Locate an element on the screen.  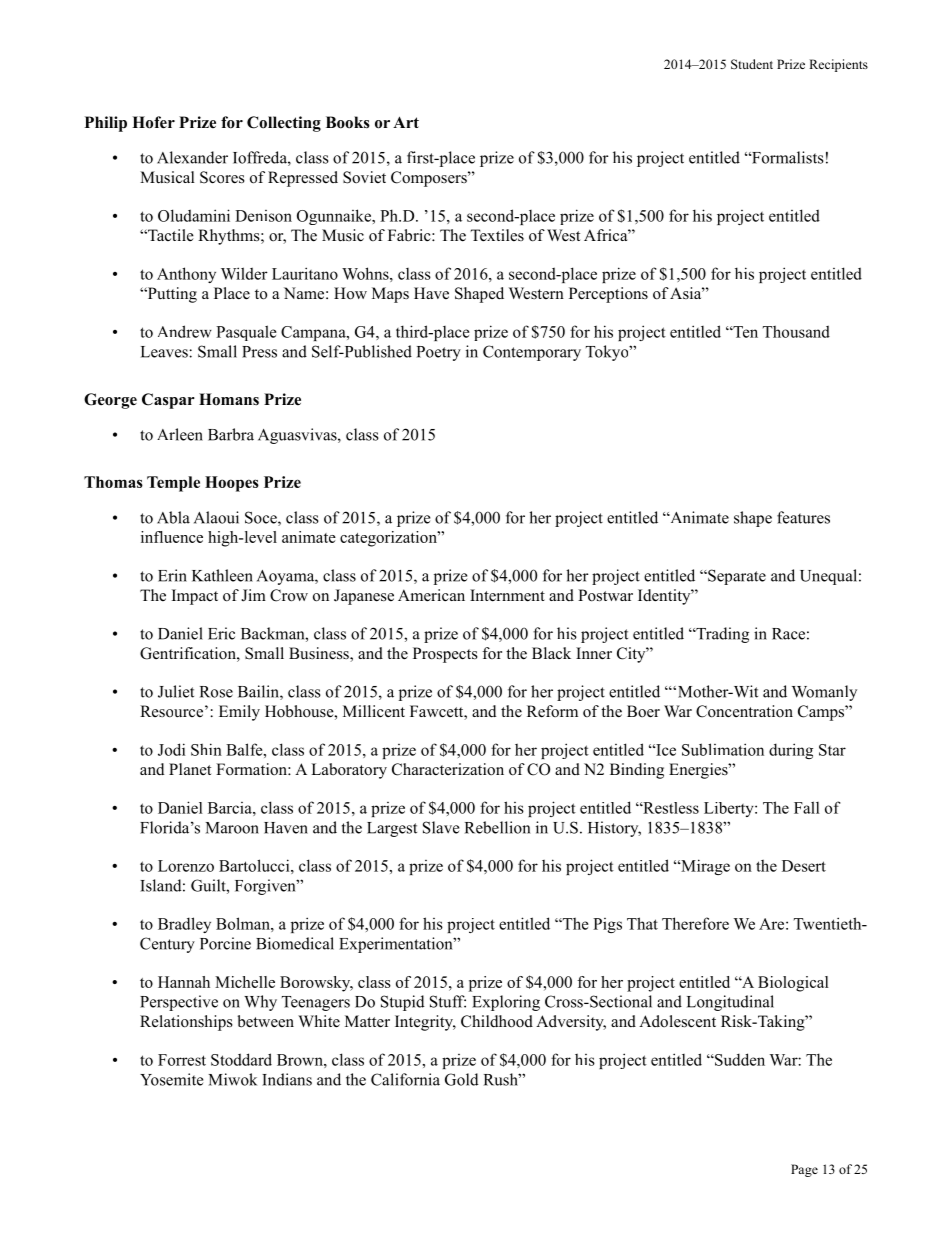
Student is located at coordinates (752, 64).
